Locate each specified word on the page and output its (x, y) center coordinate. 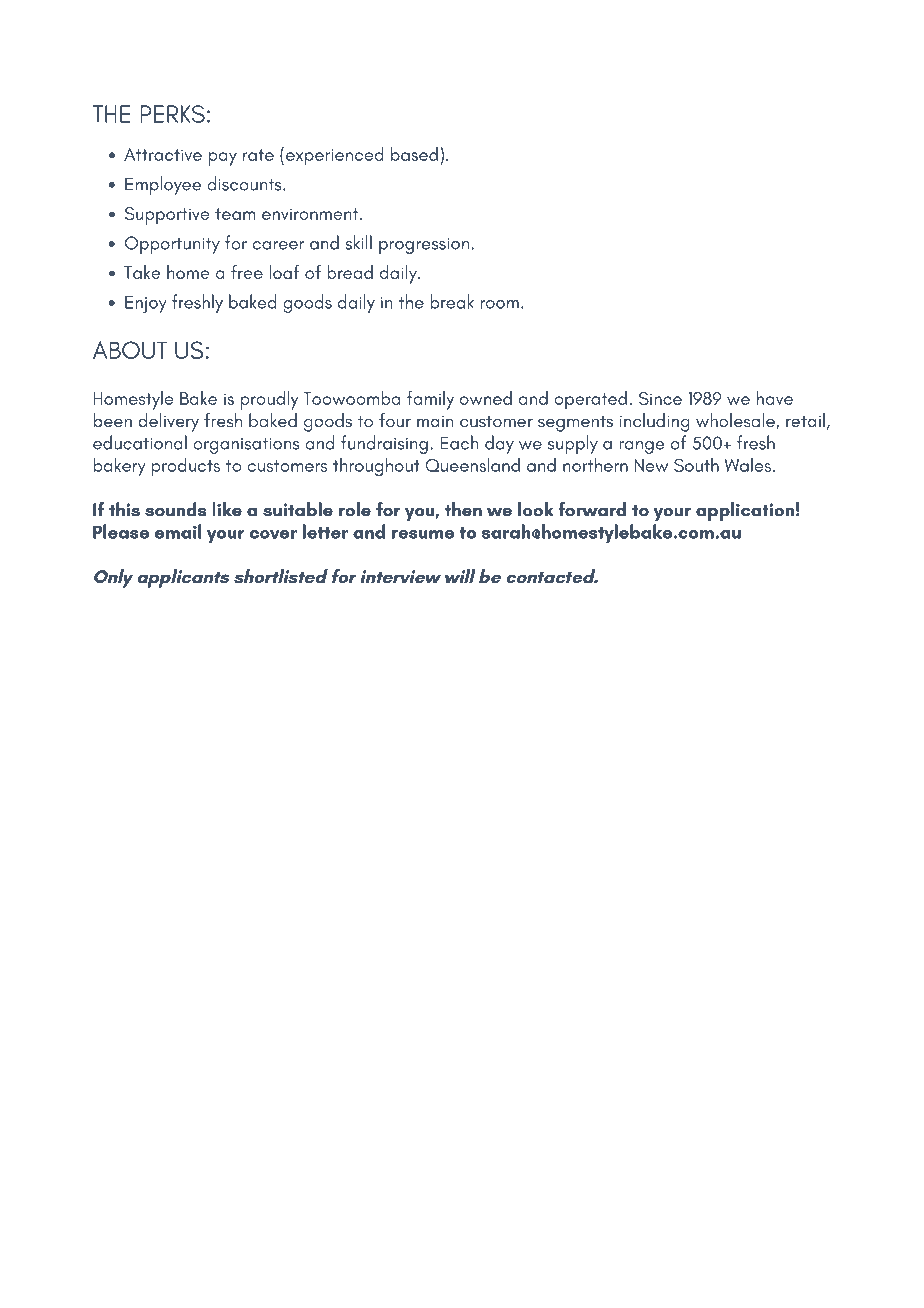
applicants (183, 578)
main (435, 422)
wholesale (736, 421)
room (499, 304)
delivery (168, 422)
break (452, 301)
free (247, 272)
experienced (335, 156)
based (414, 154)
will (460, 576)
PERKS (172, 114)
